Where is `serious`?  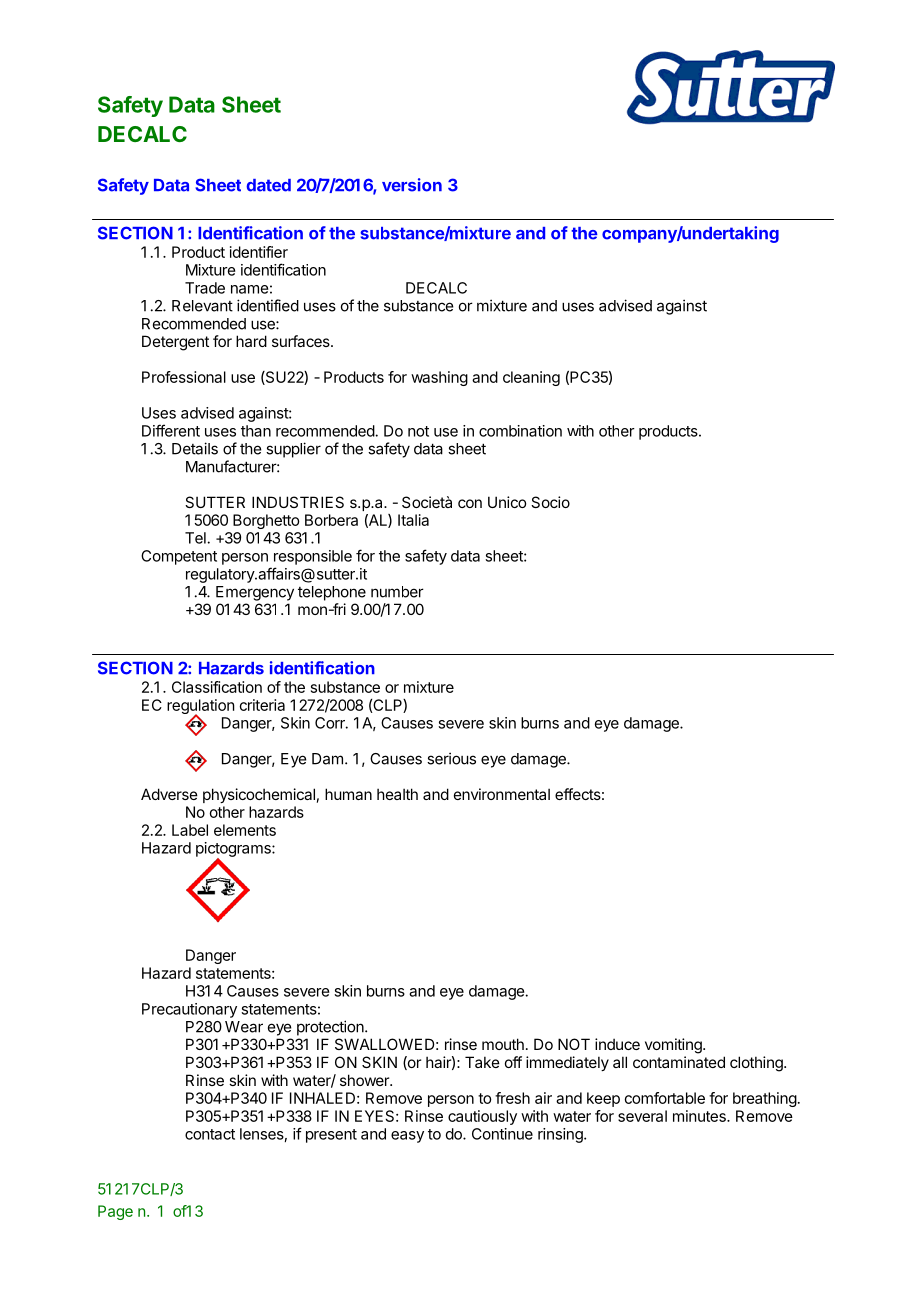 serious is located at coordinates (451, 758).
